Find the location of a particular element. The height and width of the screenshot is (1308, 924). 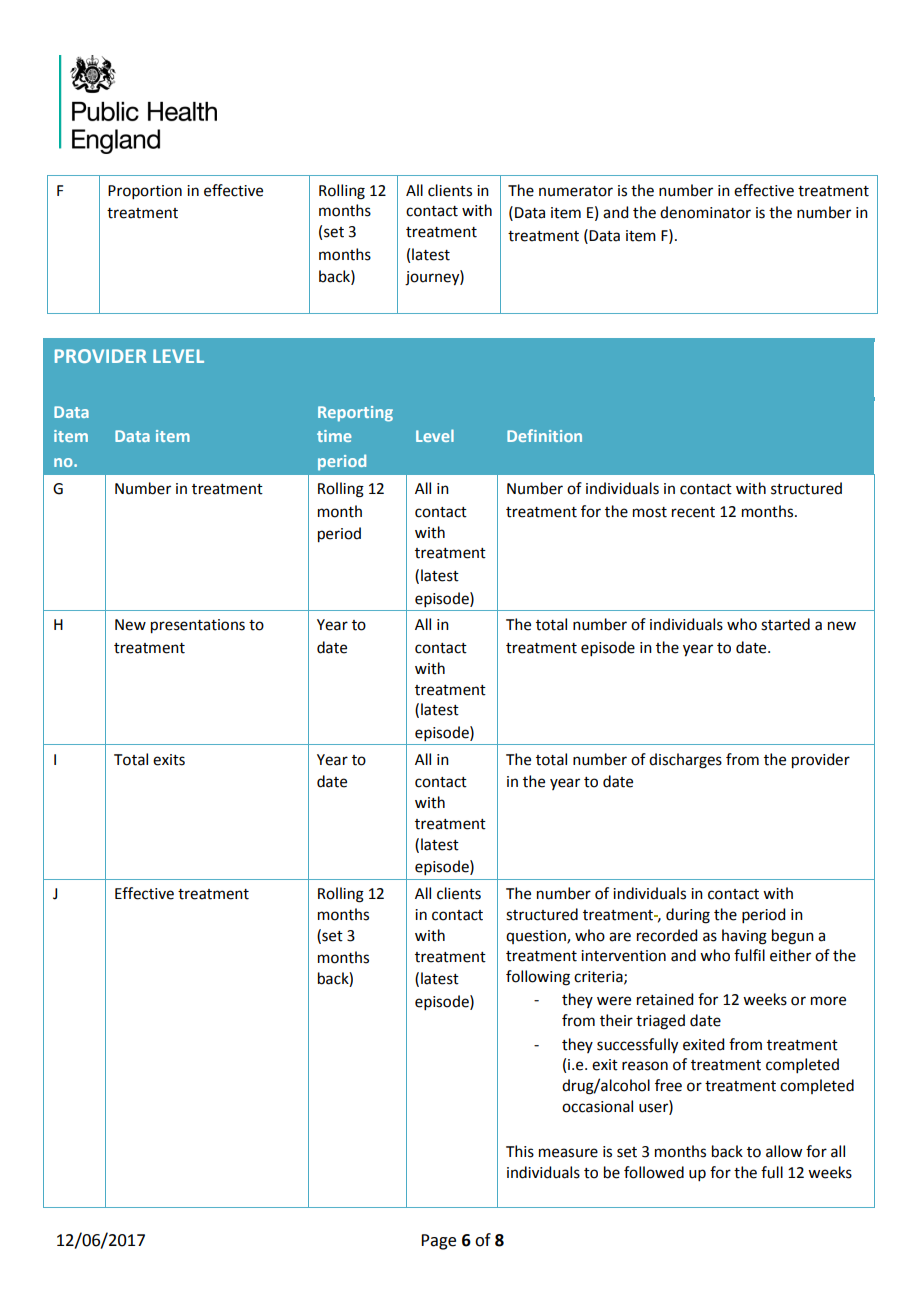

Proportion is located at coordinates (145, 192).
